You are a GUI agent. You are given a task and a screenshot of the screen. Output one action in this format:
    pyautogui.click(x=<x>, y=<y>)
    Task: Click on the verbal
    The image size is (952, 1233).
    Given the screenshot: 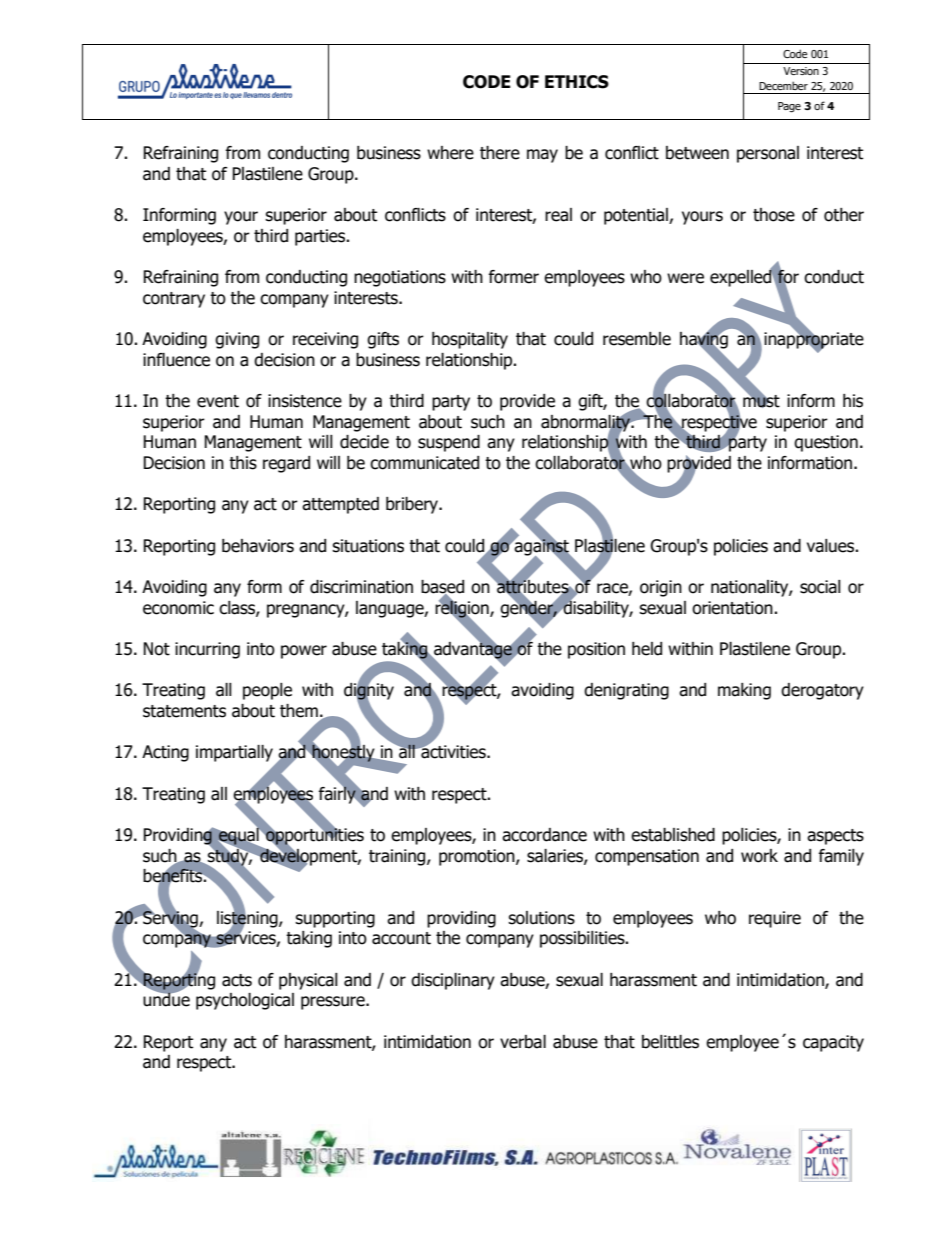 What is the action you would take?
    pyautogui.click(x=523, y=1042)
